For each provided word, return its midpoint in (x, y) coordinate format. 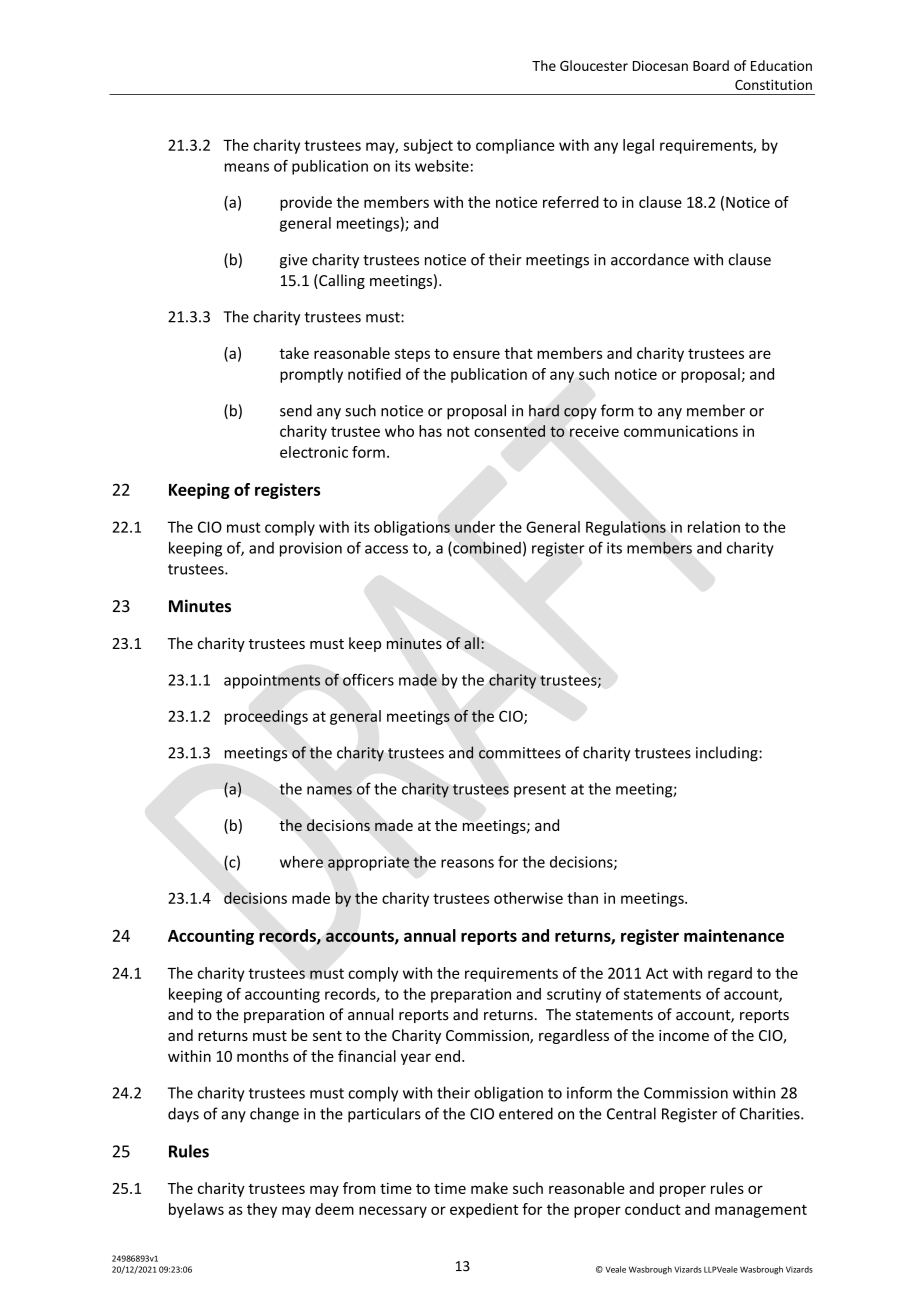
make (489, 1188)
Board (711, 65)
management (761, 1211)
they (262, 1210)
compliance (515, 146)
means (247, 167)
